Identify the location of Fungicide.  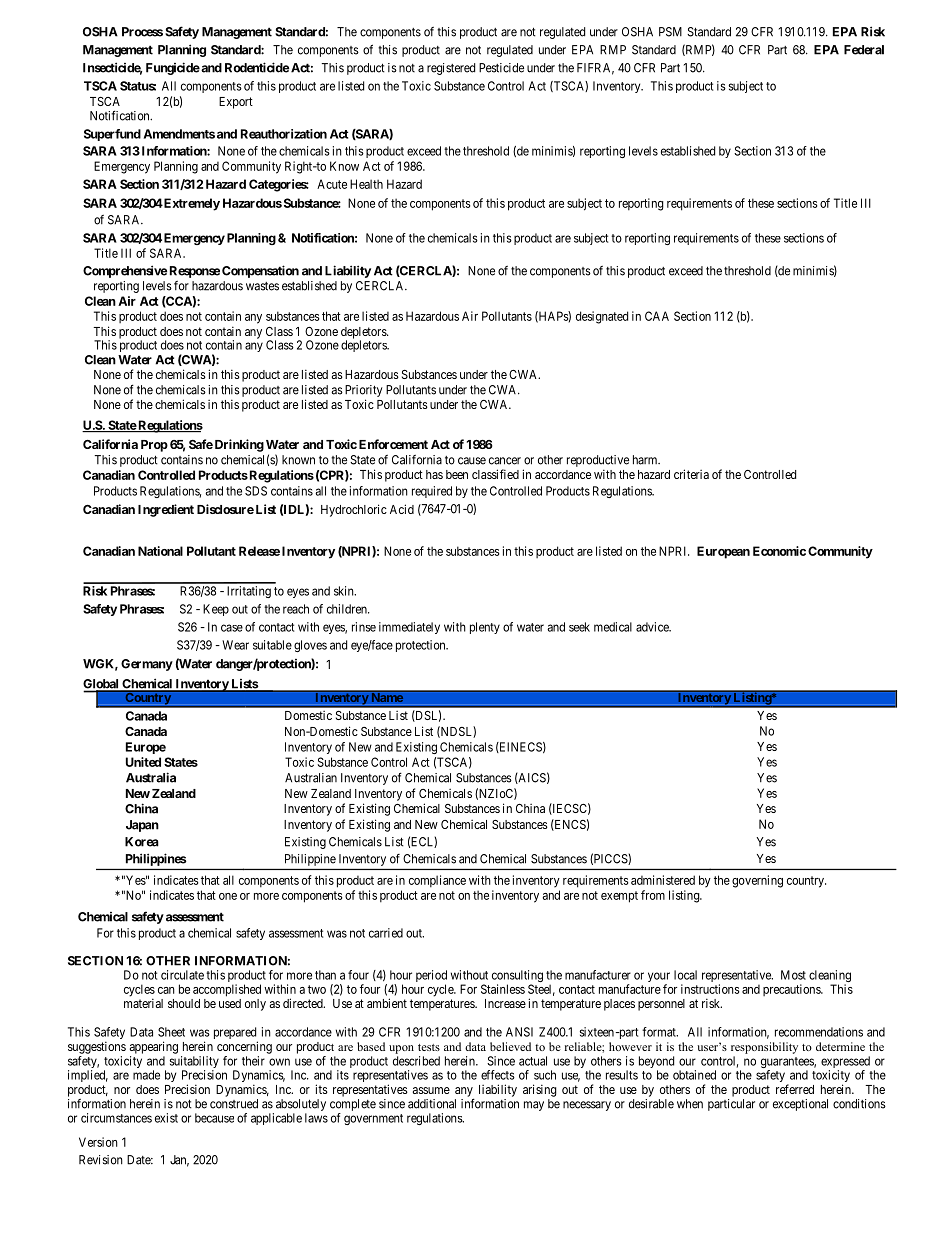
(173, 68).
